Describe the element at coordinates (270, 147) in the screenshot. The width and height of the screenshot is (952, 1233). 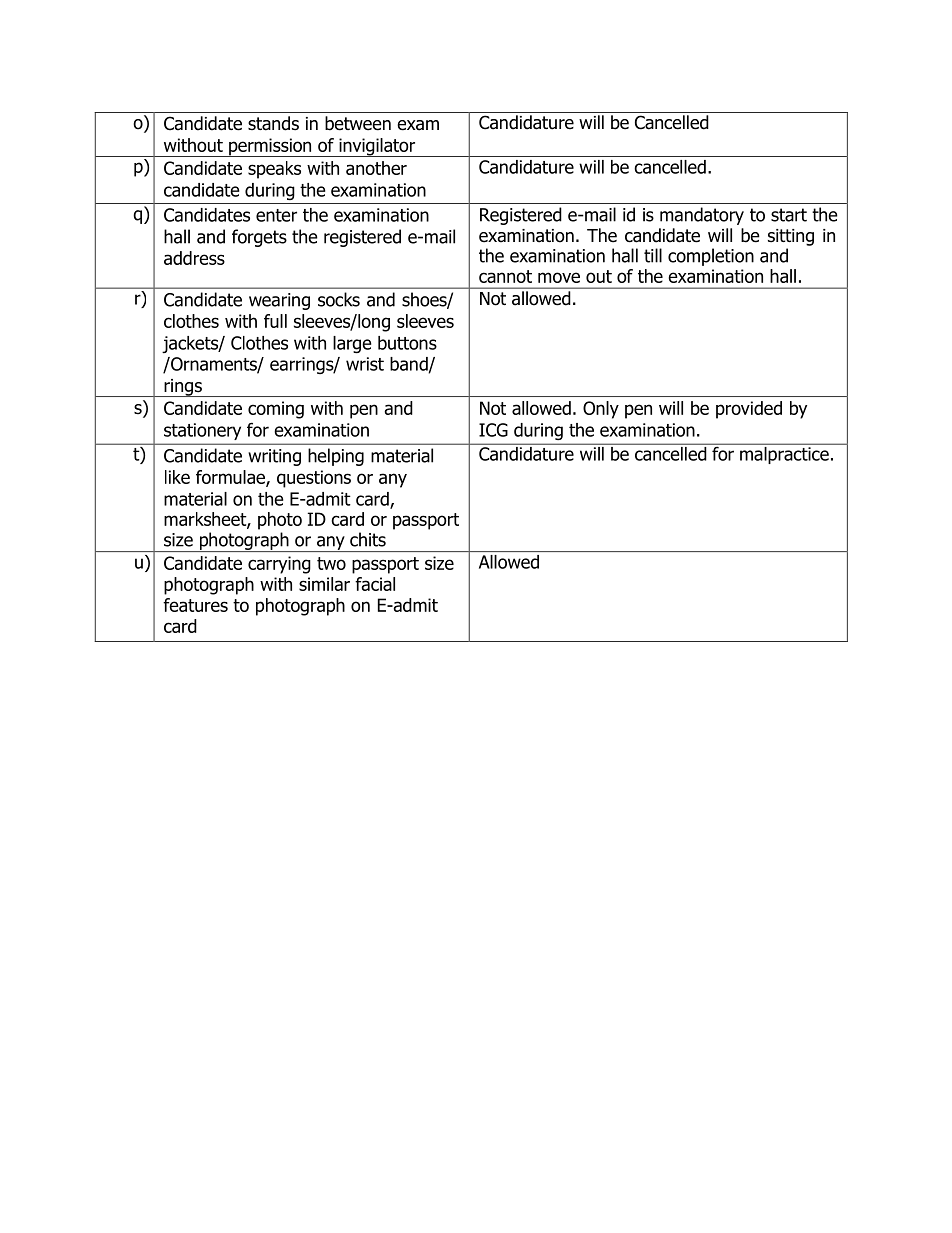
I see `permission` at that location.
